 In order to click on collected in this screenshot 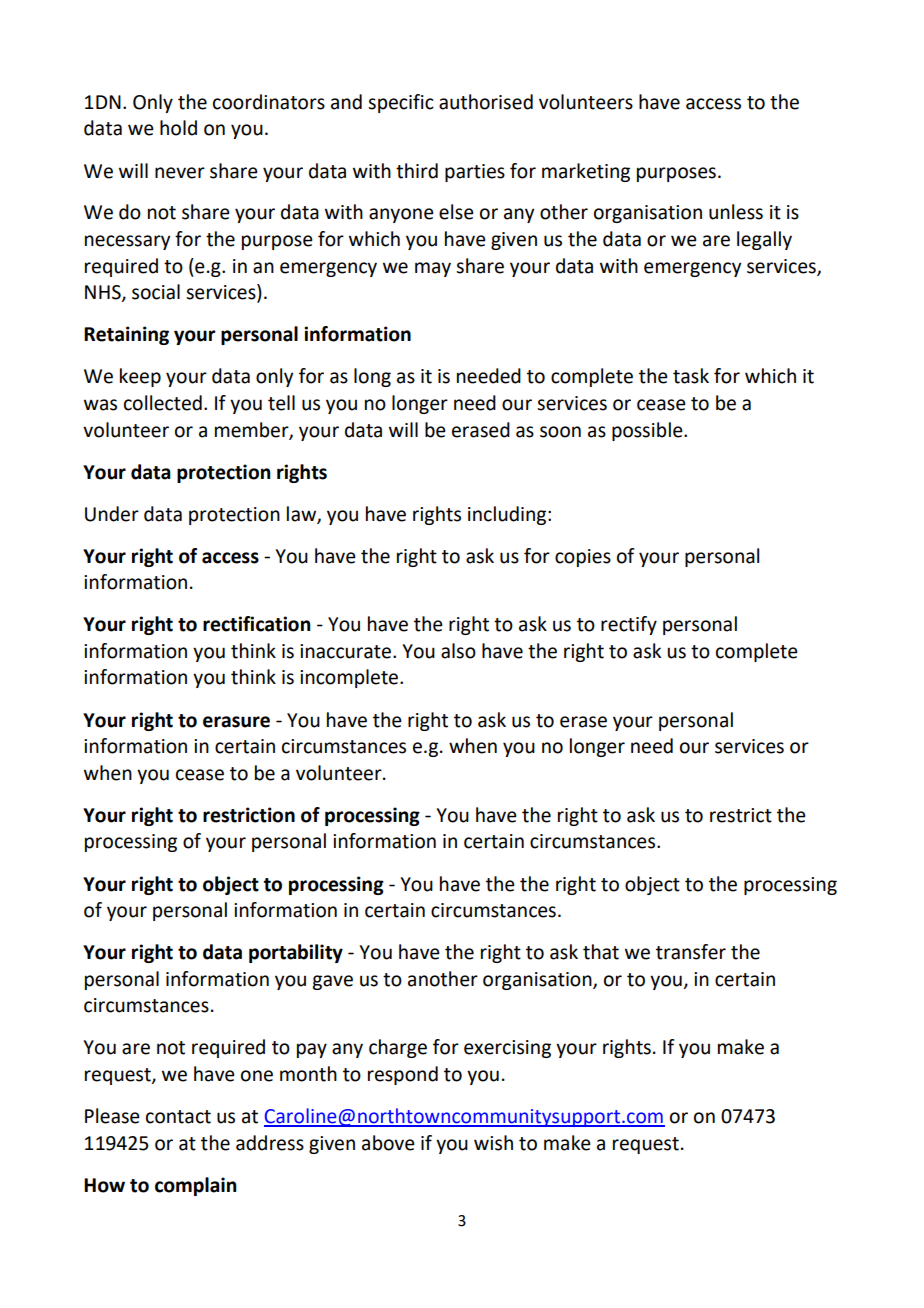, I will do `click(163, 403)`.
